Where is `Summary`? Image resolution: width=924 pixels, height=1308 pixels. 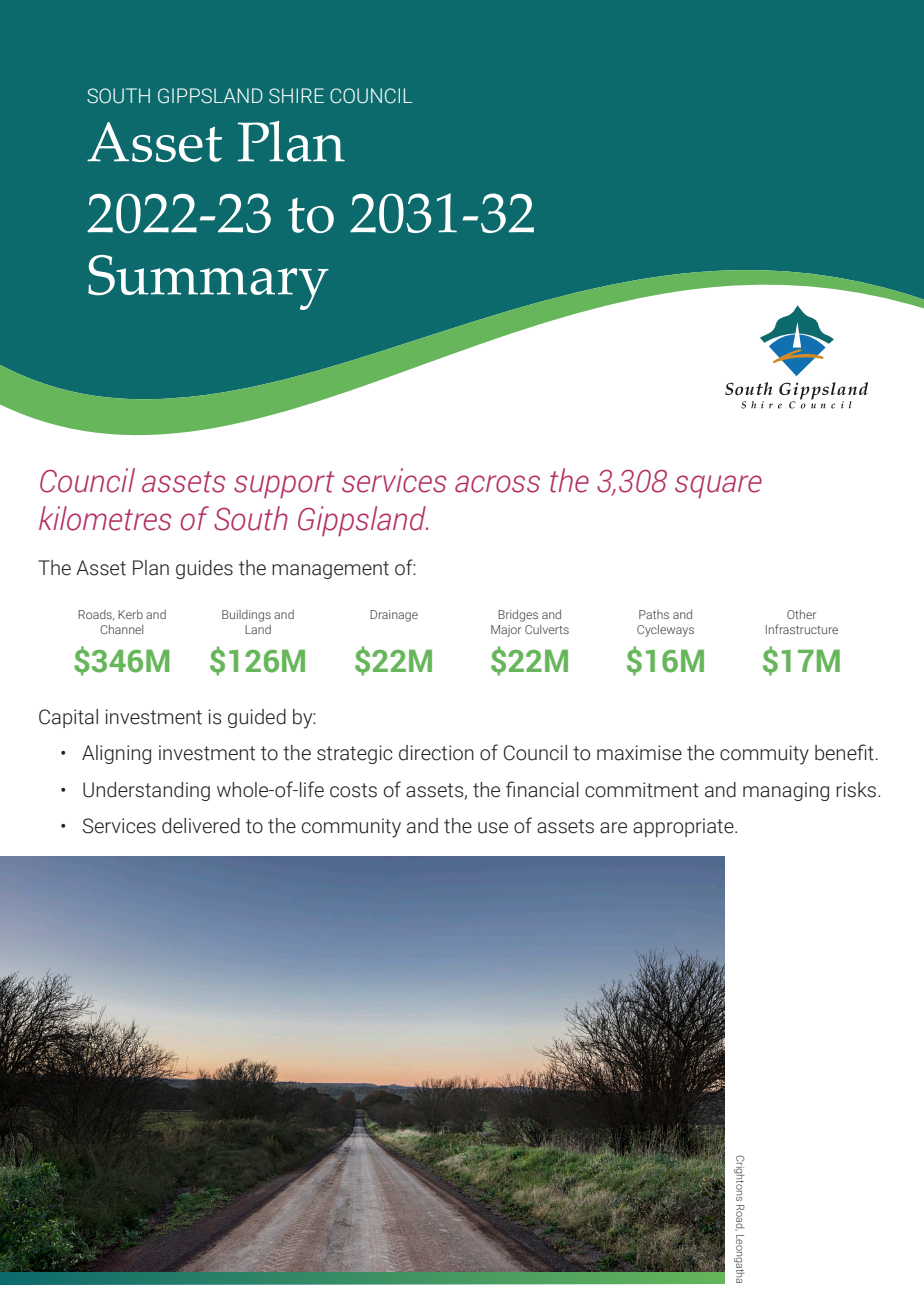
Summary is located at coordinates (208, 282).
